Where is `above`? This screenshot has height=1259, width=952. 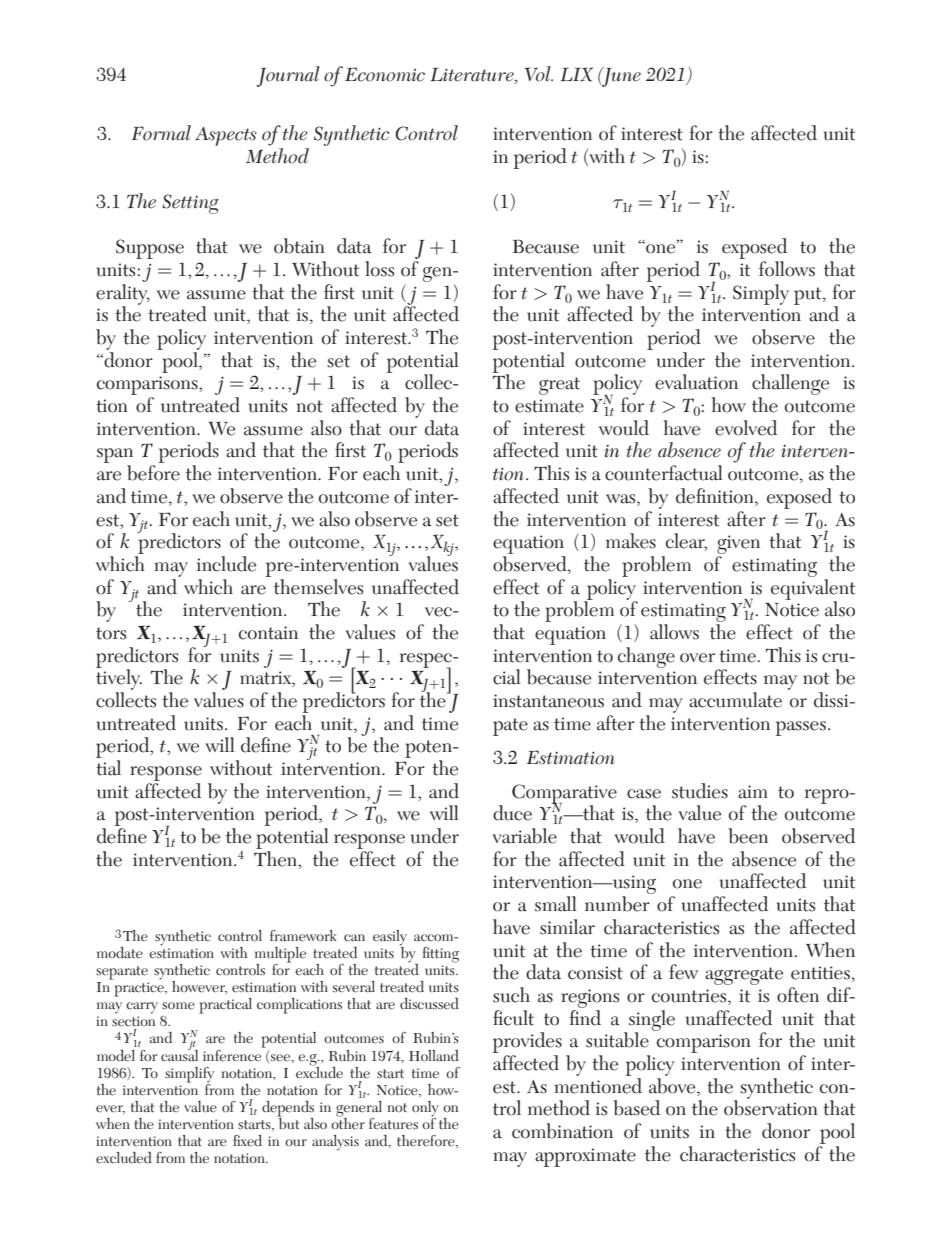
above is located at coordinates (673, 1085).
